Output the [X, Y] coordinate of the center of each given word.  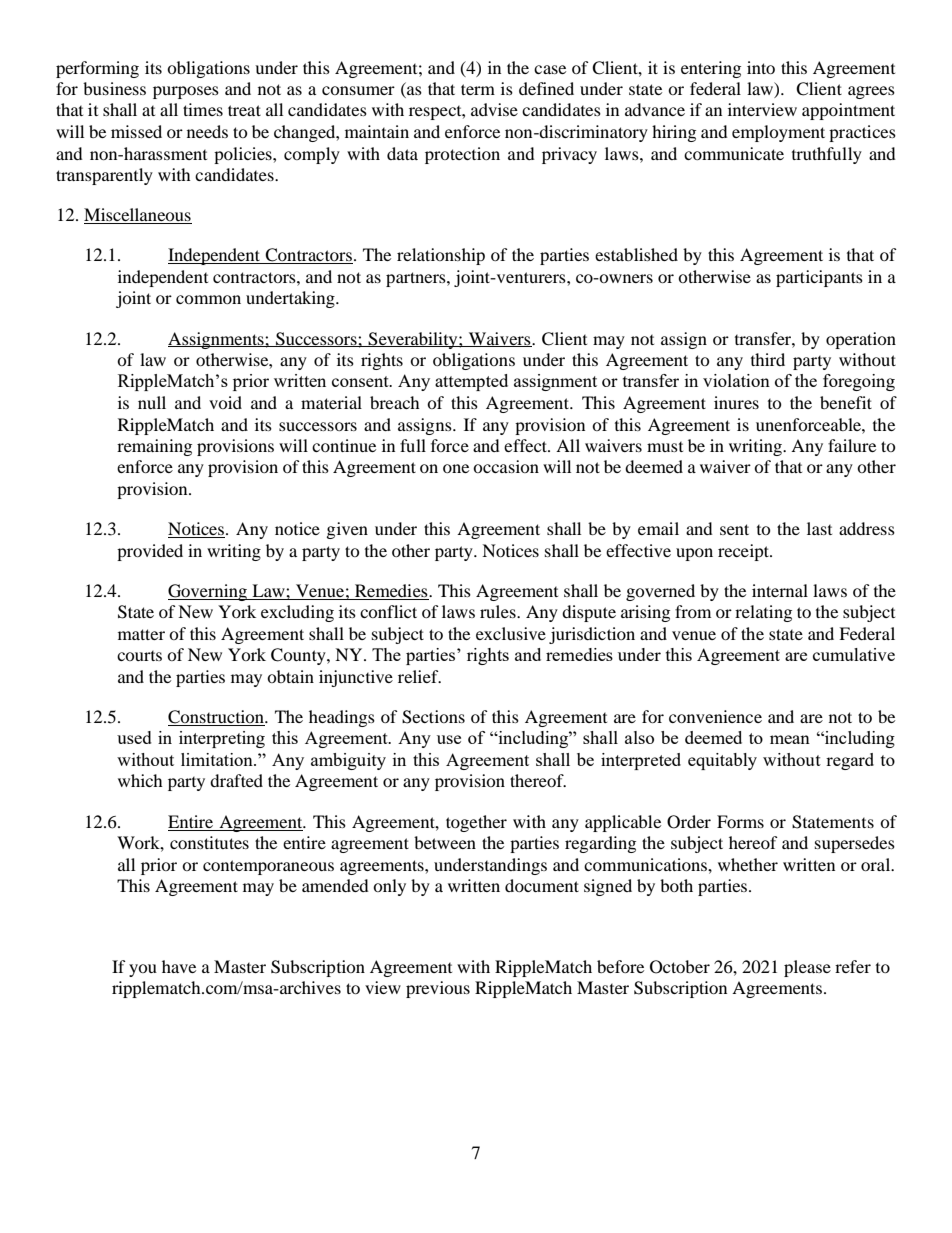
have [179, 966]
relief [419, 676]
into [761, 67]
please [807, 968]
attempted [471, 382]
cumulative [854, 654]
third [768, 359]
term [478, 89]
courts [139, 656]
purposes [186, 92]
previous [438, 989]
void [225, 402]
